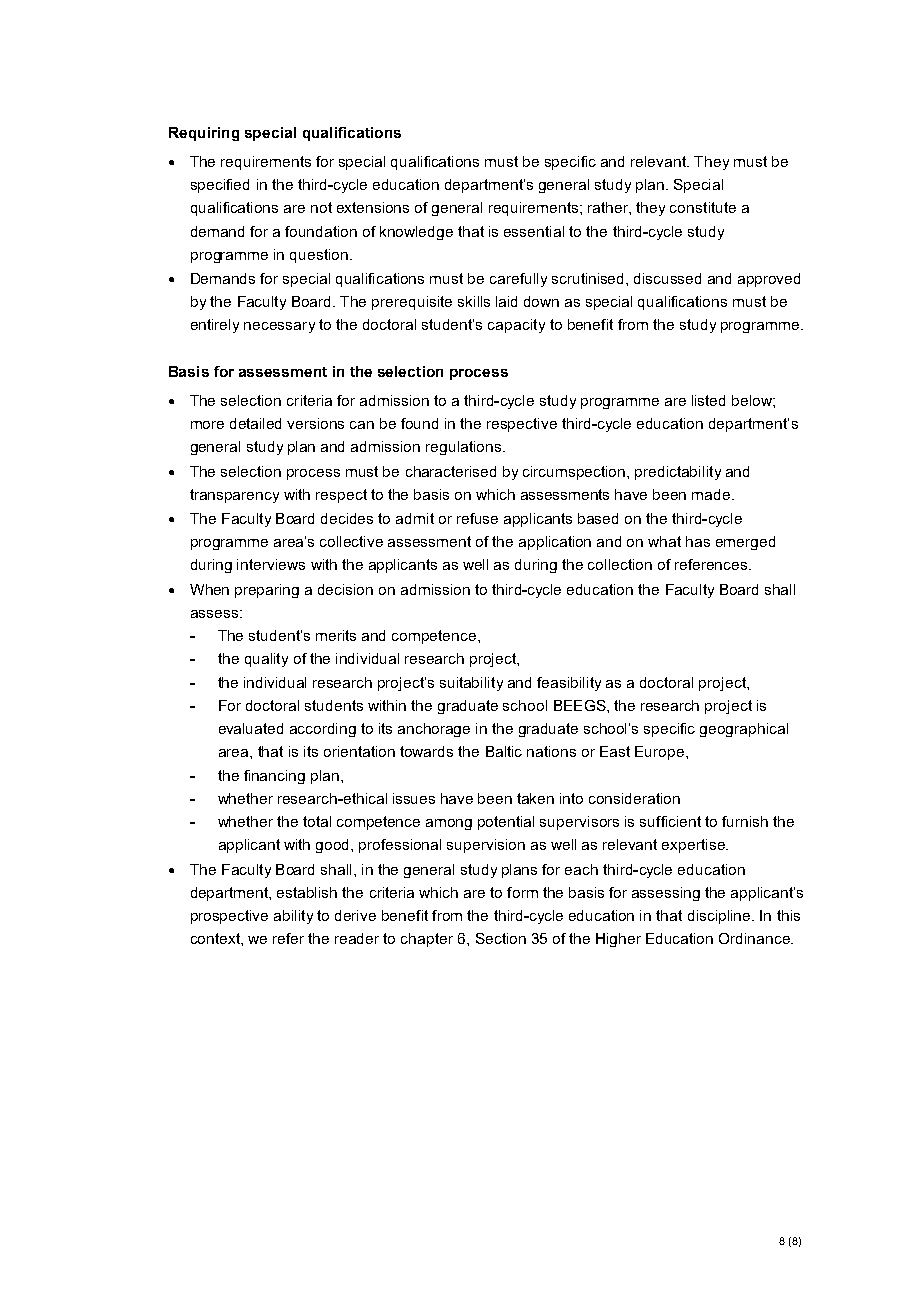 This screenshot has height=1308, width=924. I want to click on preparing, so click(267, 591).
